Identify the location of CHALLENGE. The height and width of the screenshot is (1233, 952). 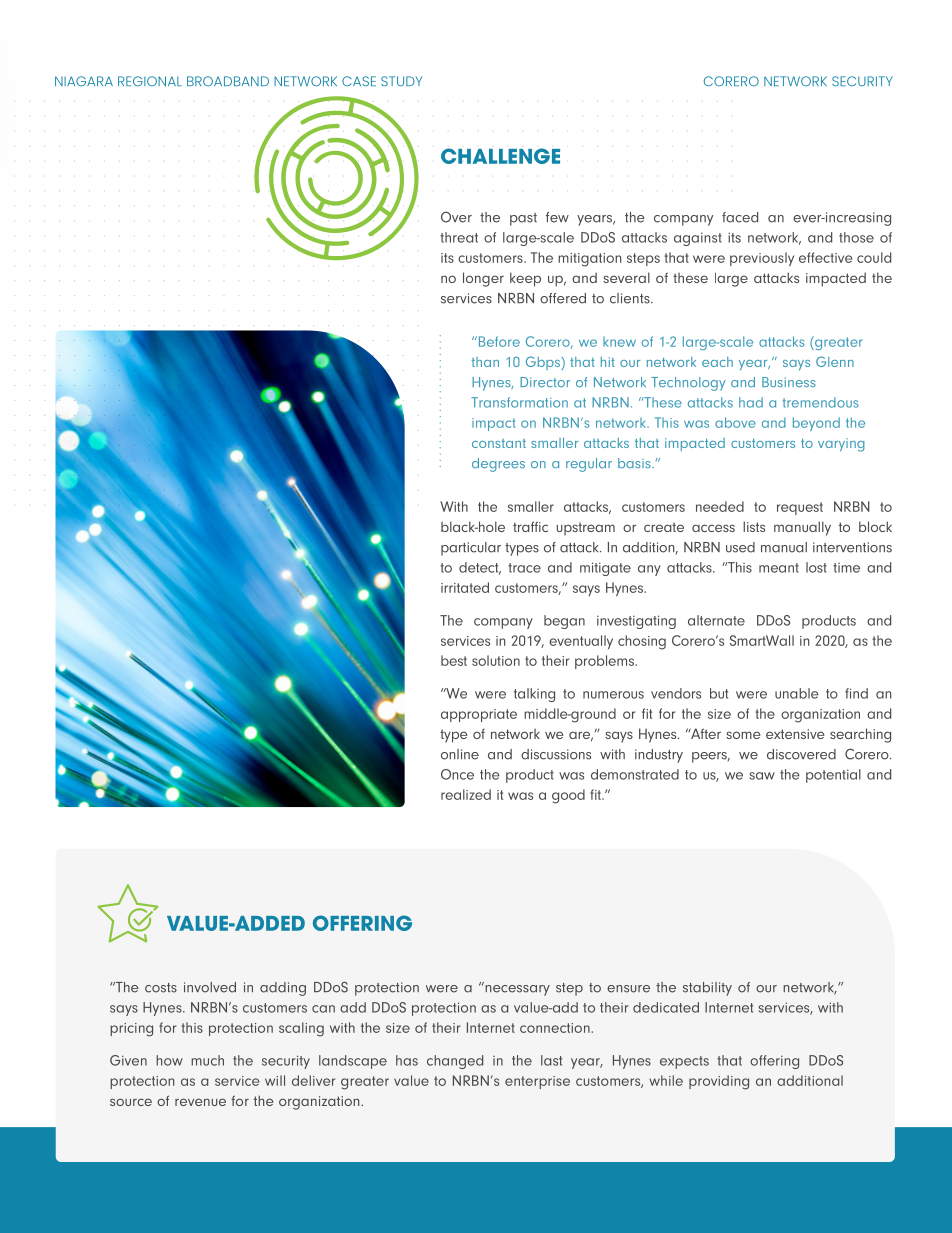
(500, 156).
